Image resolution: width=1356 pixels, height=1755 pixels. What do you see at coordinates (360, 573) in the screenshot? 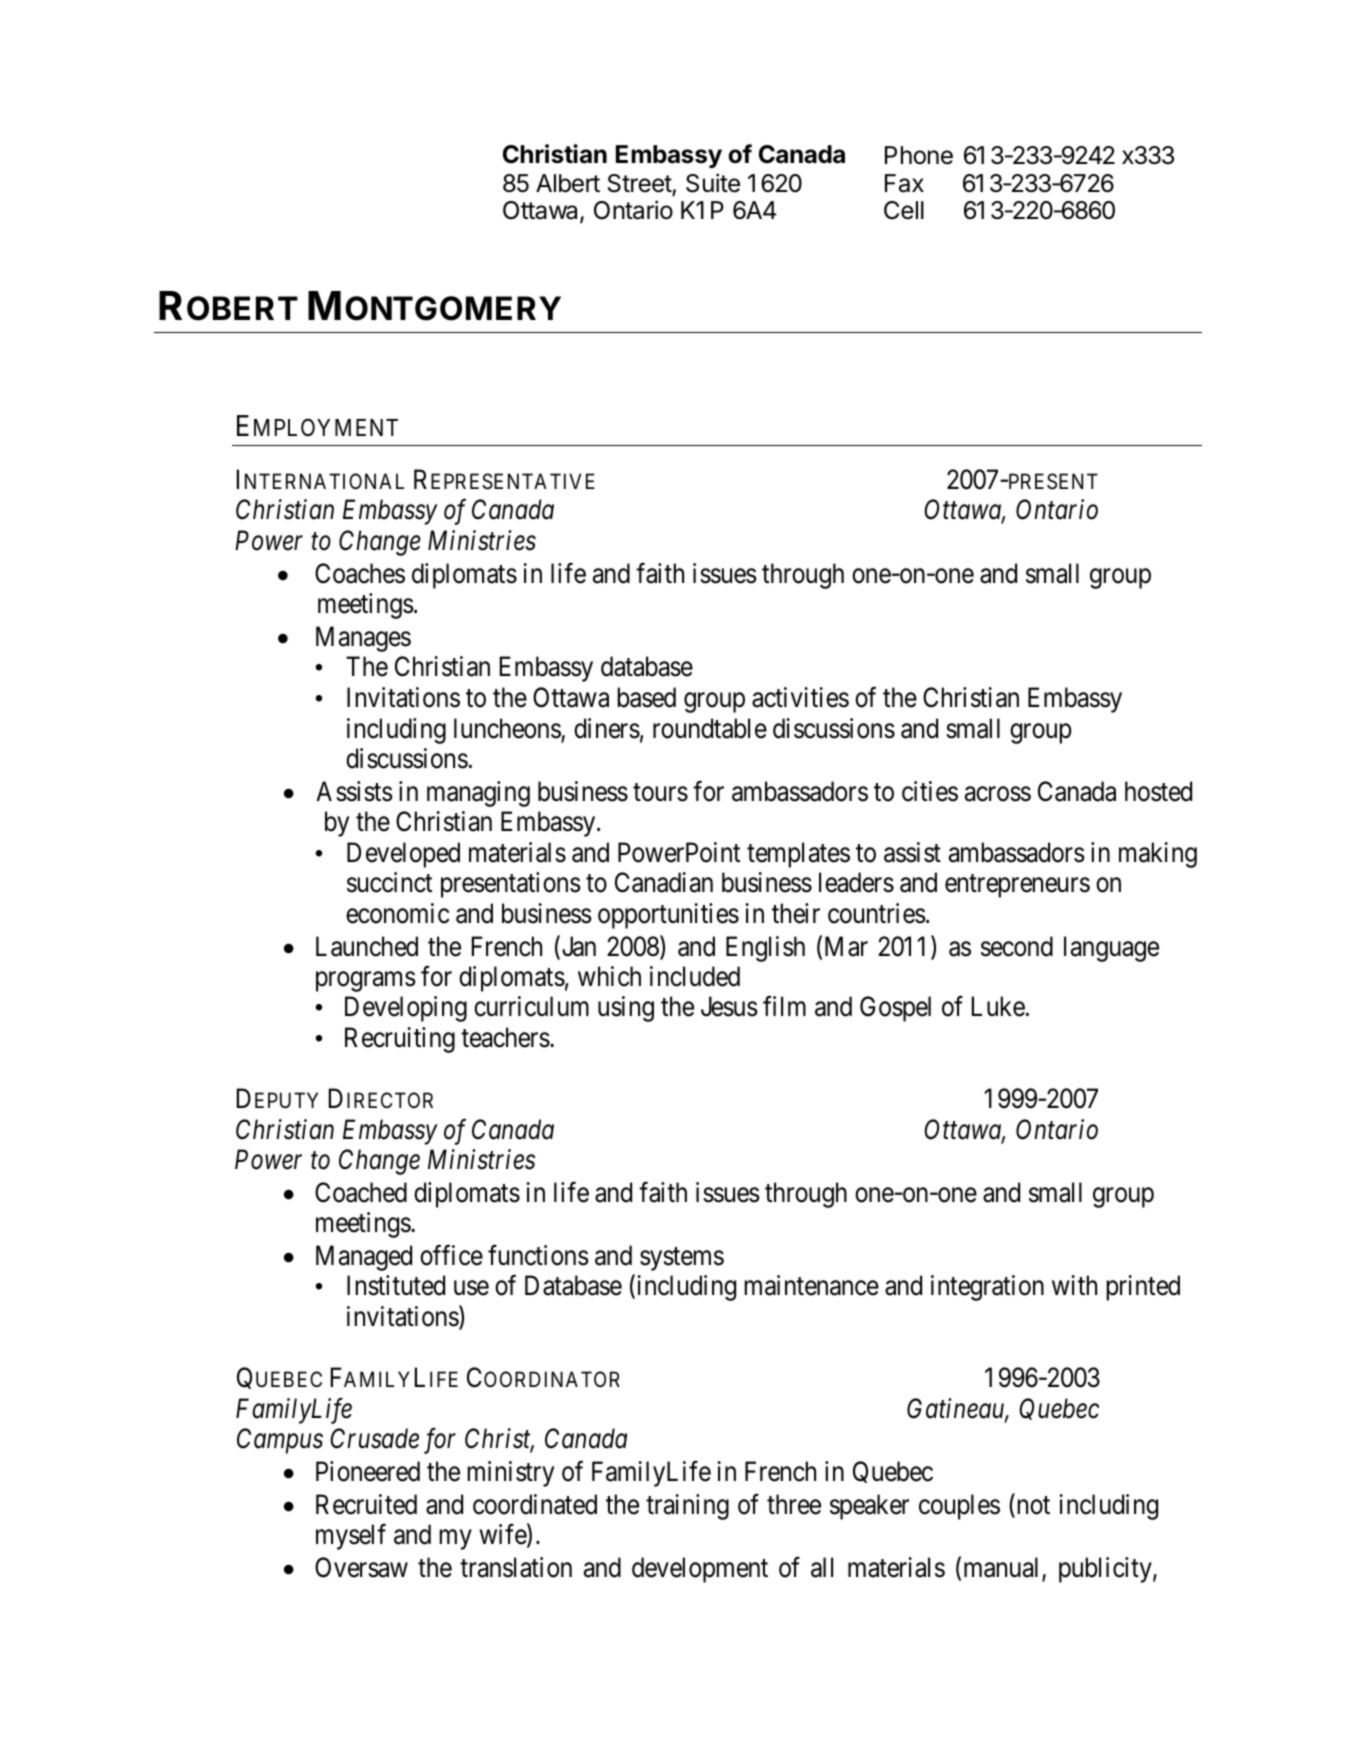
I see `Coaches` at bounding box center [360, 573].
